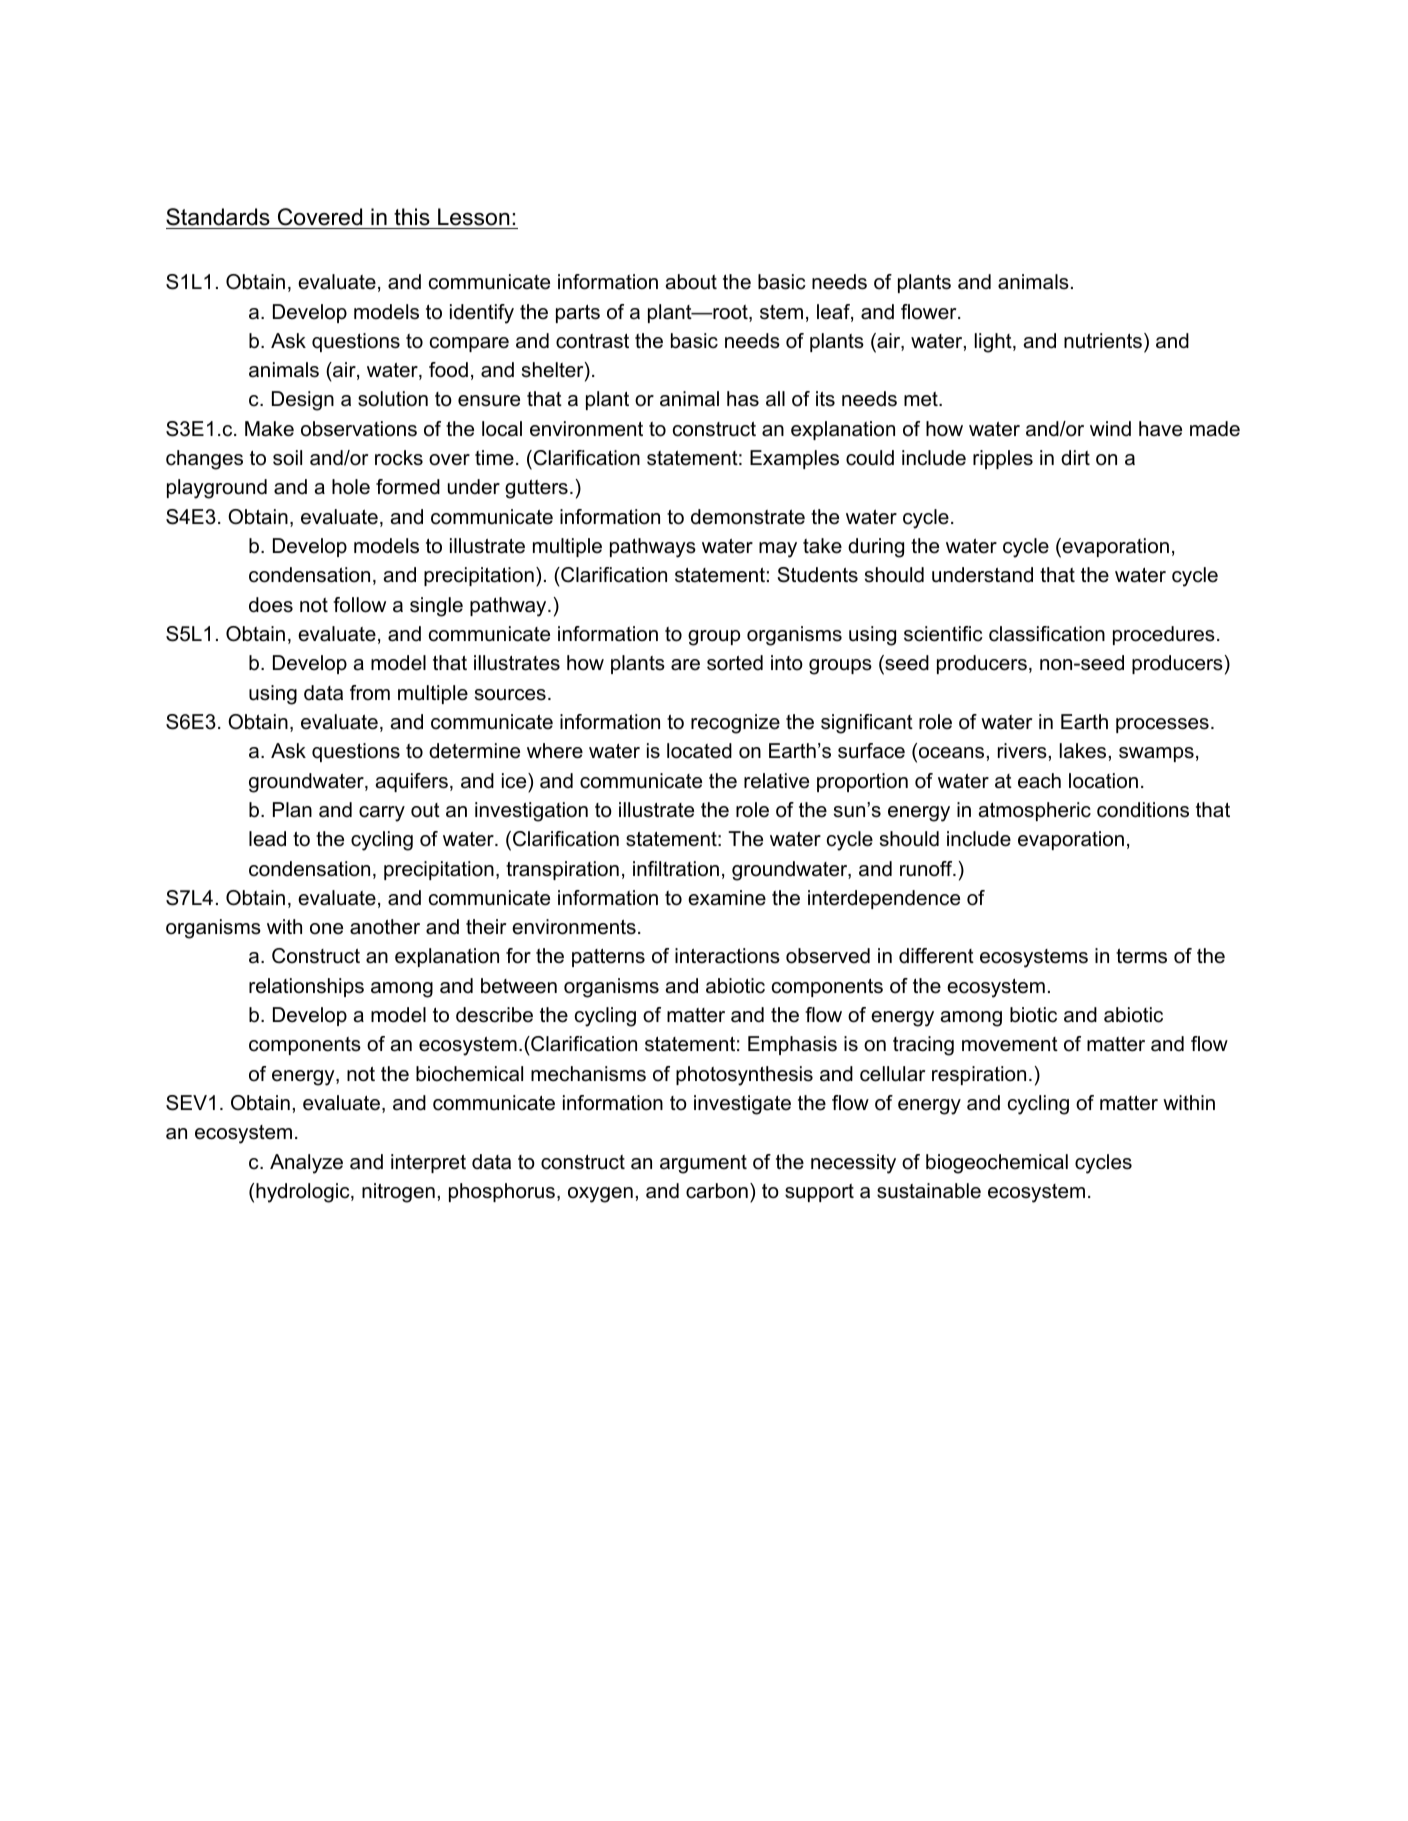 Image resolution: width=1408 pixels, height=1821 pixels. Describe the element at coordinates (735, 724) in the document. I see `recognize` at that location.
